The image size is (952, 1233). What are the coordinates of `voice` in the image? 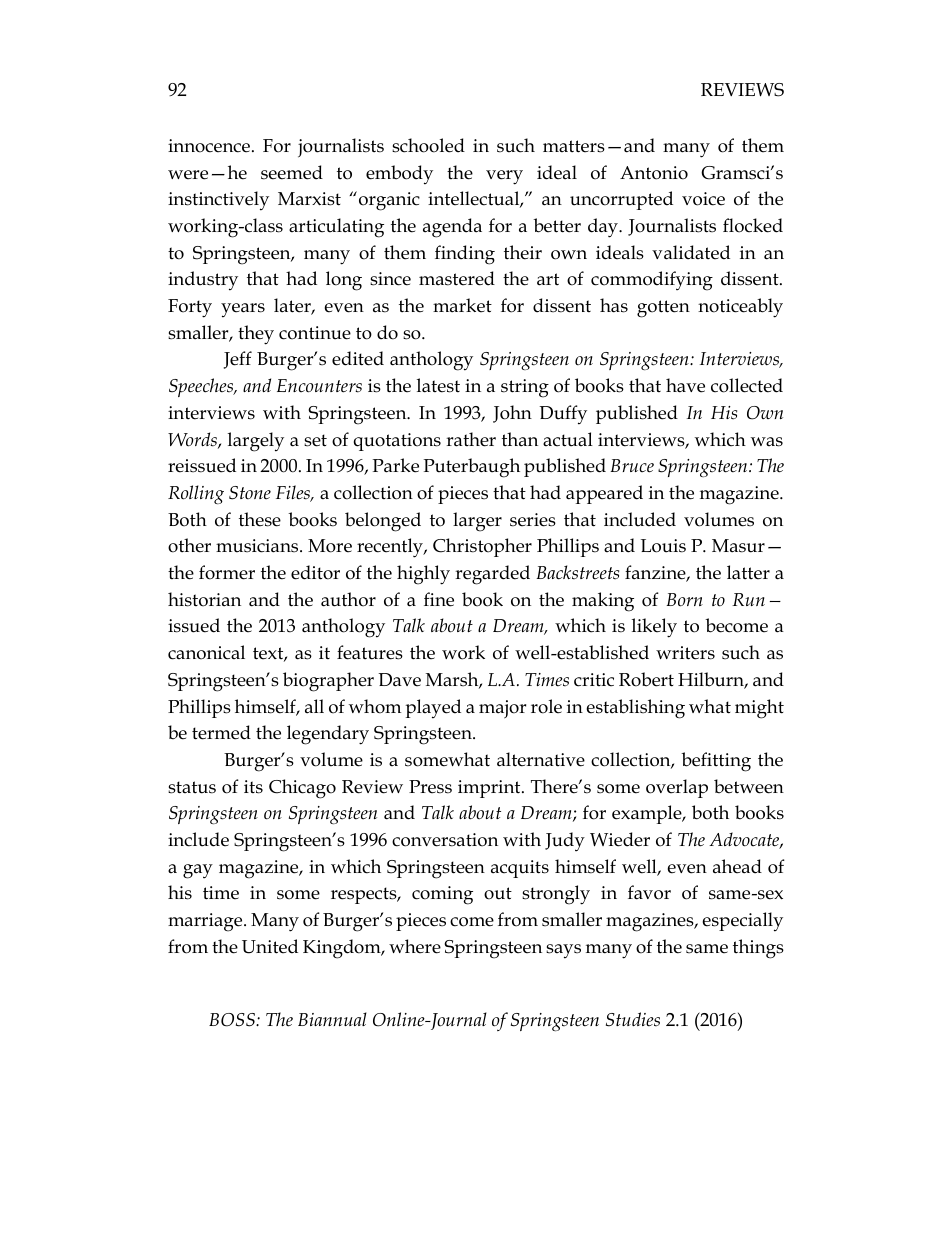 It's located at (703, 199).
